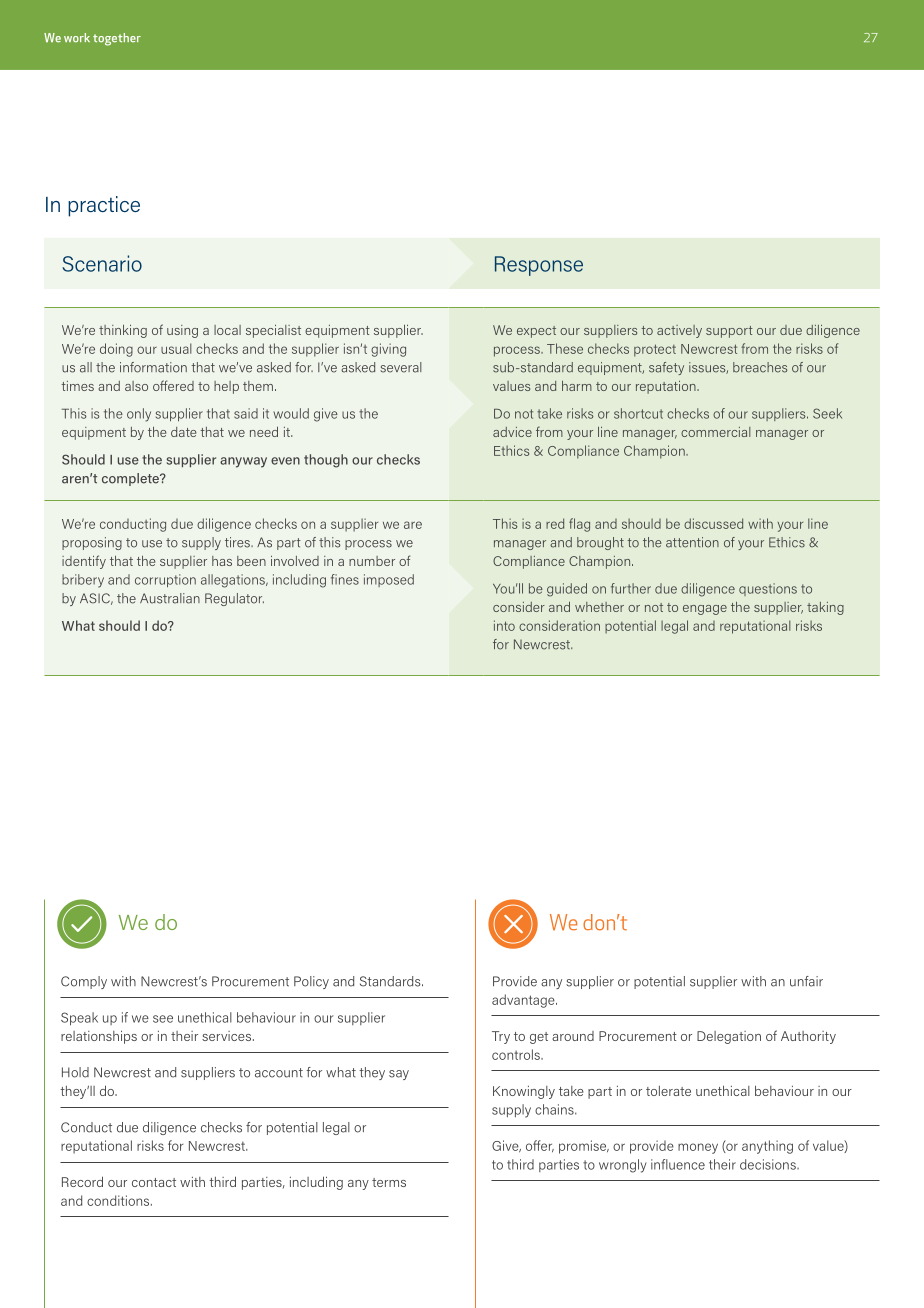 The height and width of the screenshot is (1308, 924). Describe the element at coordinates (539, 266) in the screenshot. I see `Response` at that location.
